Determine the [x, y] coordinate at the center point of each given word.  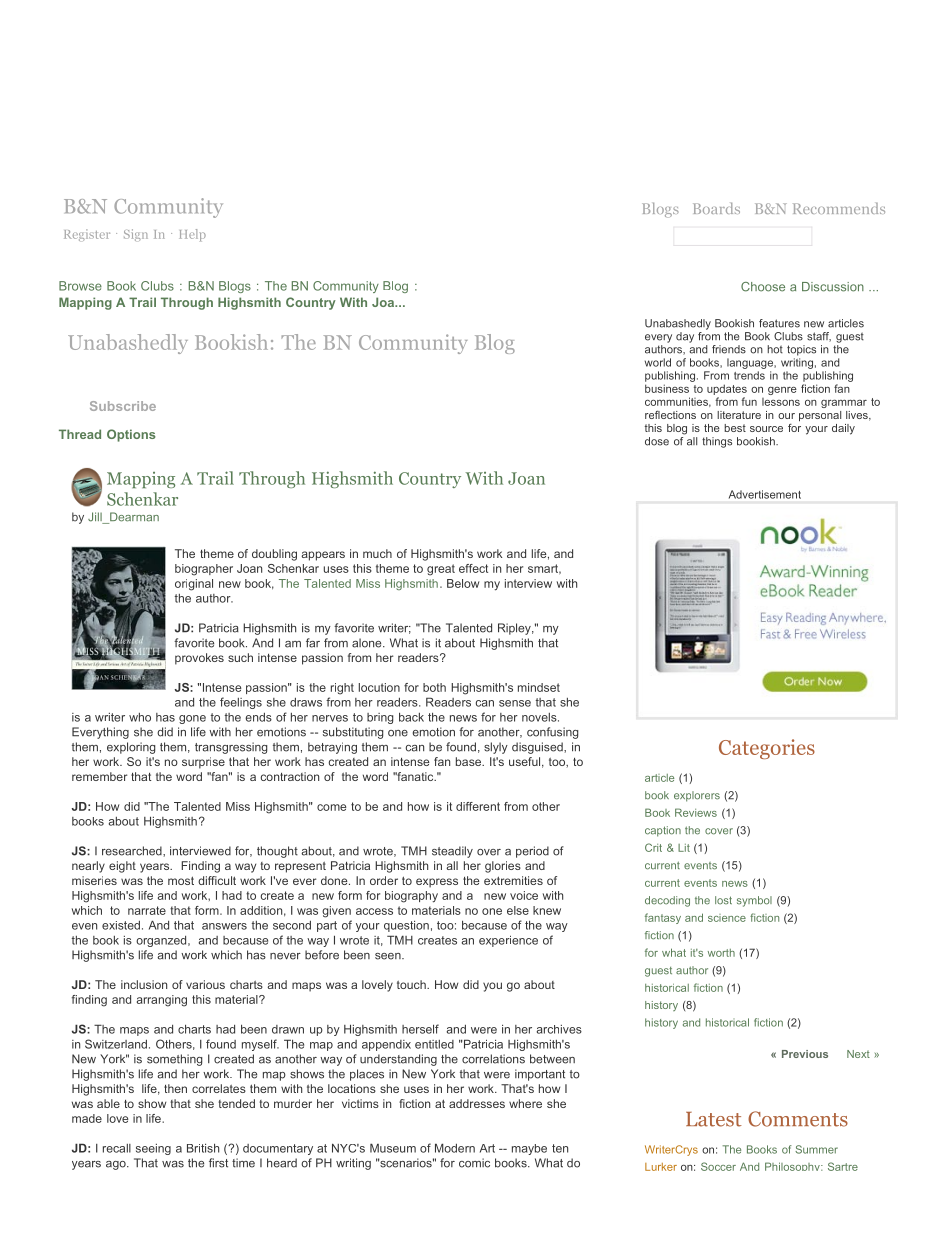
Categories [767, 749]
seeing [153, 1149]
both [434, 687]
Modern [455, 1148]
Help [192, 235]
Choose [763, 287]
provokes [199, 659]
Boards [716, 208]
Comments [798, 1119]
